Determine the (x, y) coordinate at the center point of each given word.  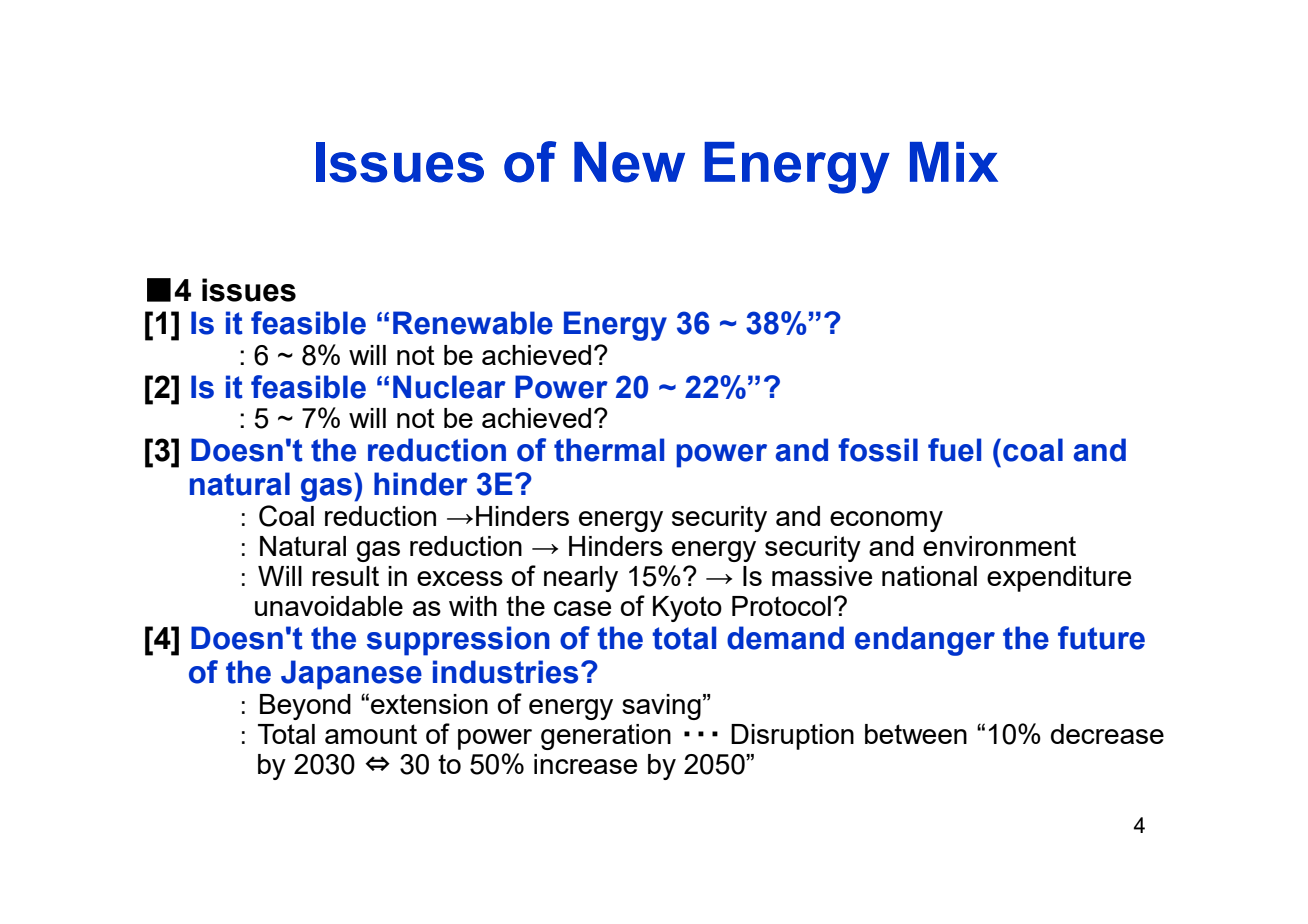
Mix (954, 162)
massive (822, 576)
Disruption (792, 737)
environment (999, 546)
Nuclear (449, 387)
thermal (609, 450)
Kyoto (687, 609)
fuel (954, 450)
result (345, 576)
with (473, 606)
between (916, 734)
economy (886, 521)
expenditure (1059, 579)
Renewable (473, 323)
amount (371, 734)
